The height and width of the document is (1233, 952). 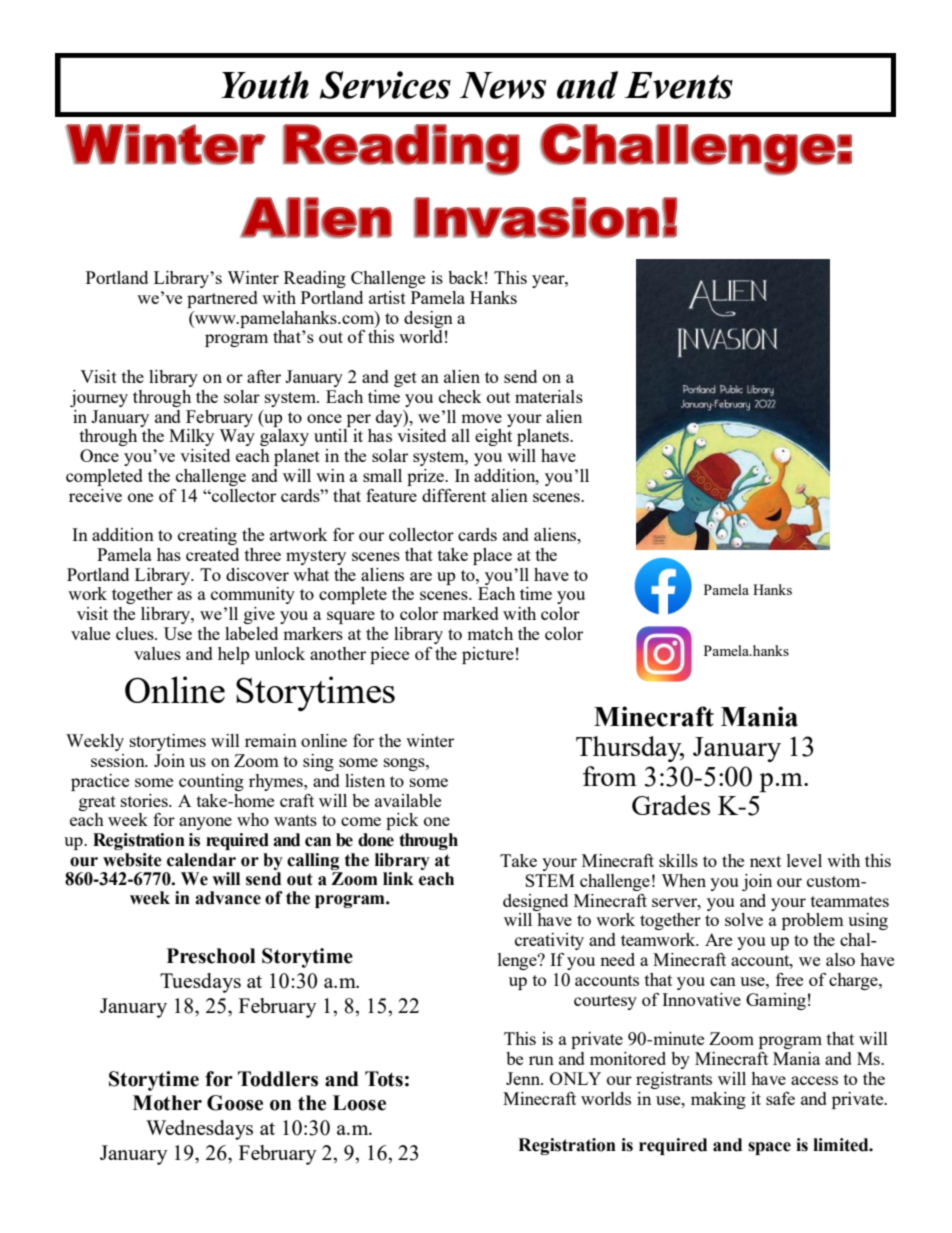 What do you see at coordinates (132, 860) in the document?
I see `website` at bounding box center [132, 860].
